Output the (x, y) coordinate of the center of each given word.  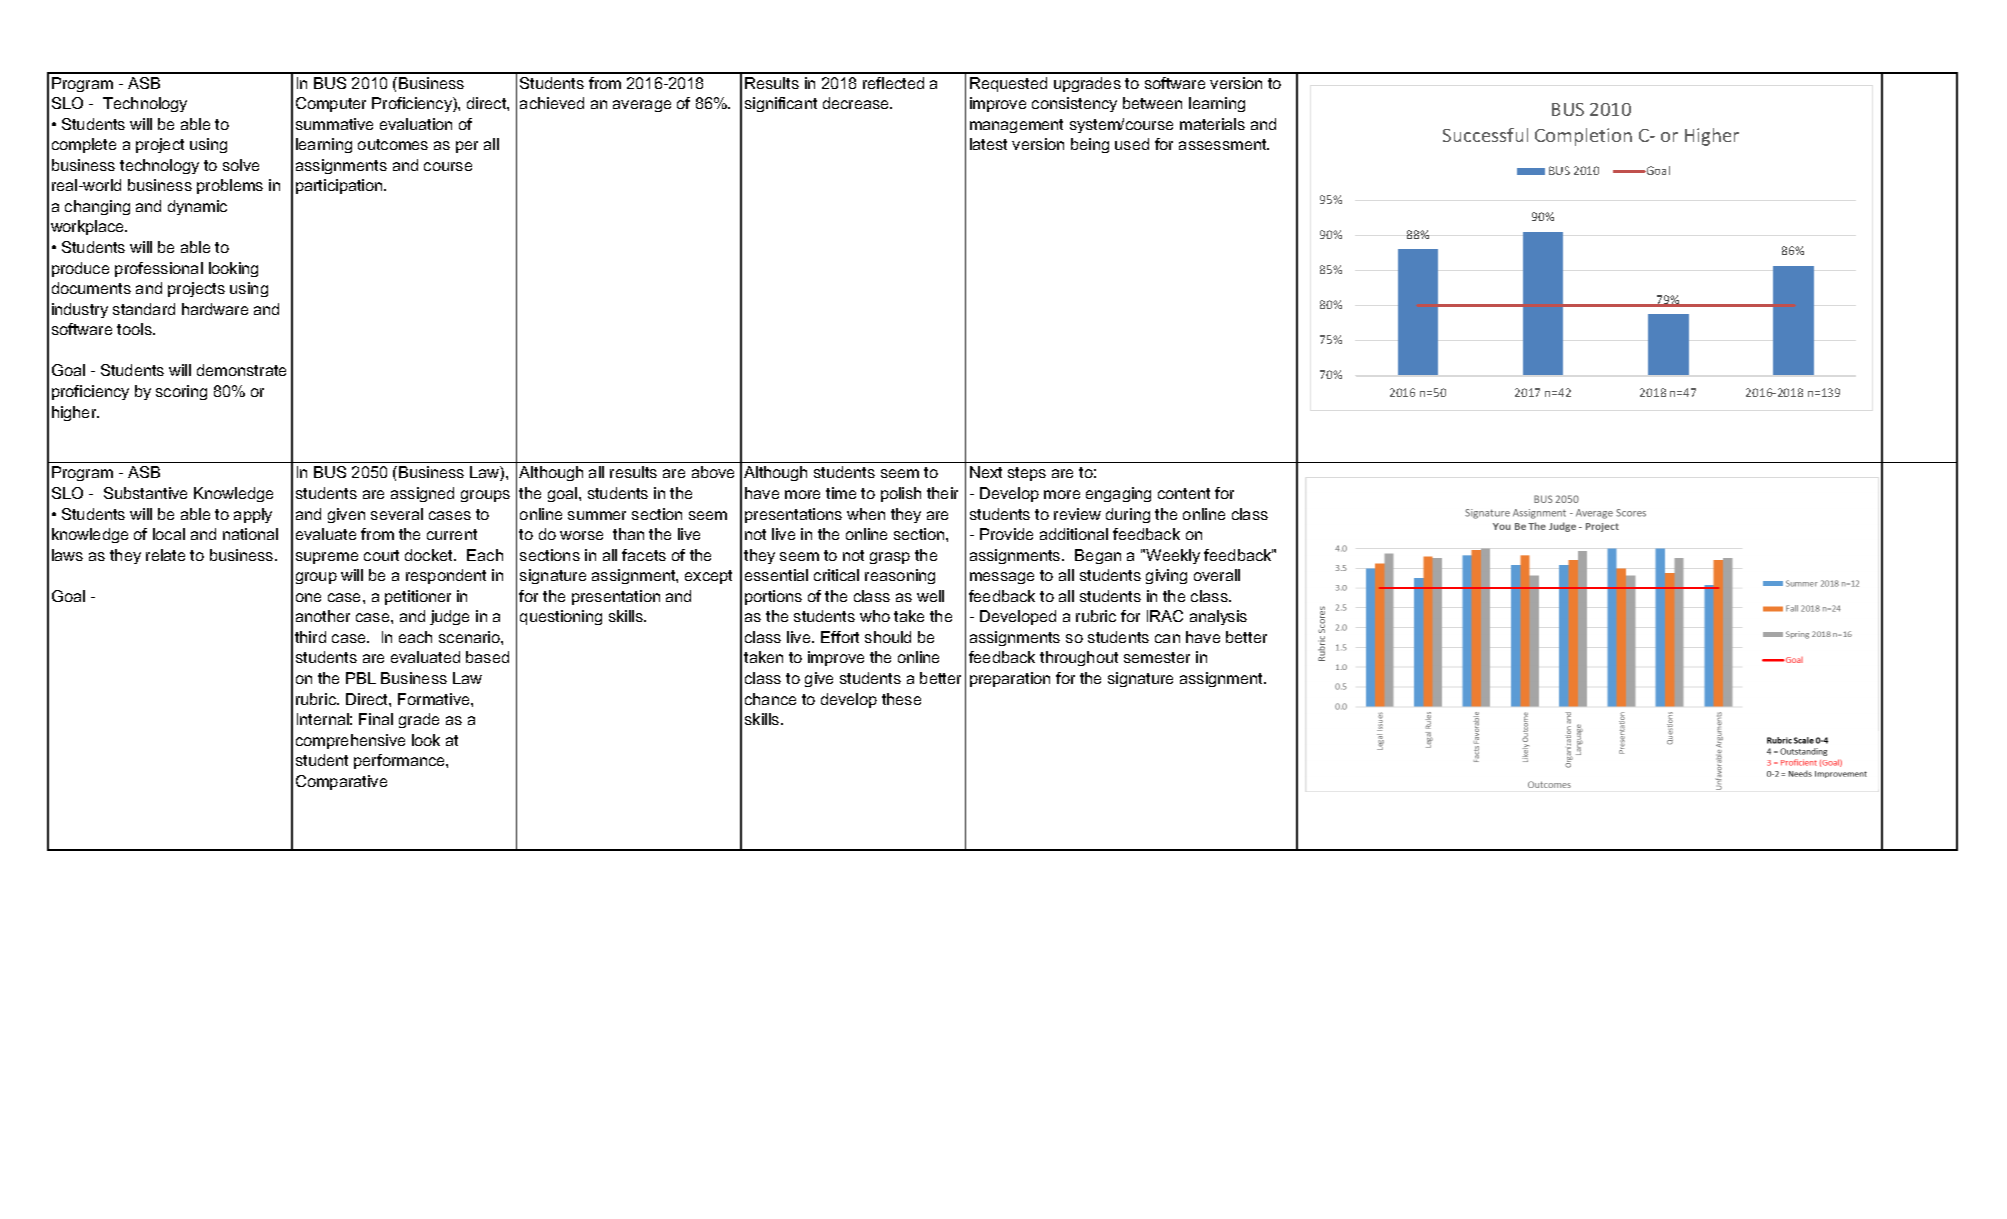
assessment (1224, 144)
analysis (1218, 617)
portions (773, 597)
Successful (1485, 135)
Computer (331, 104)
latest (988, 144)
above (713, 472)
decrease (857, 103)
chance (770, 699)
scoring (181, 392)
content (1184, 493)
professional (159, 269)
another (323, 616)
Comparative (341, 782)
